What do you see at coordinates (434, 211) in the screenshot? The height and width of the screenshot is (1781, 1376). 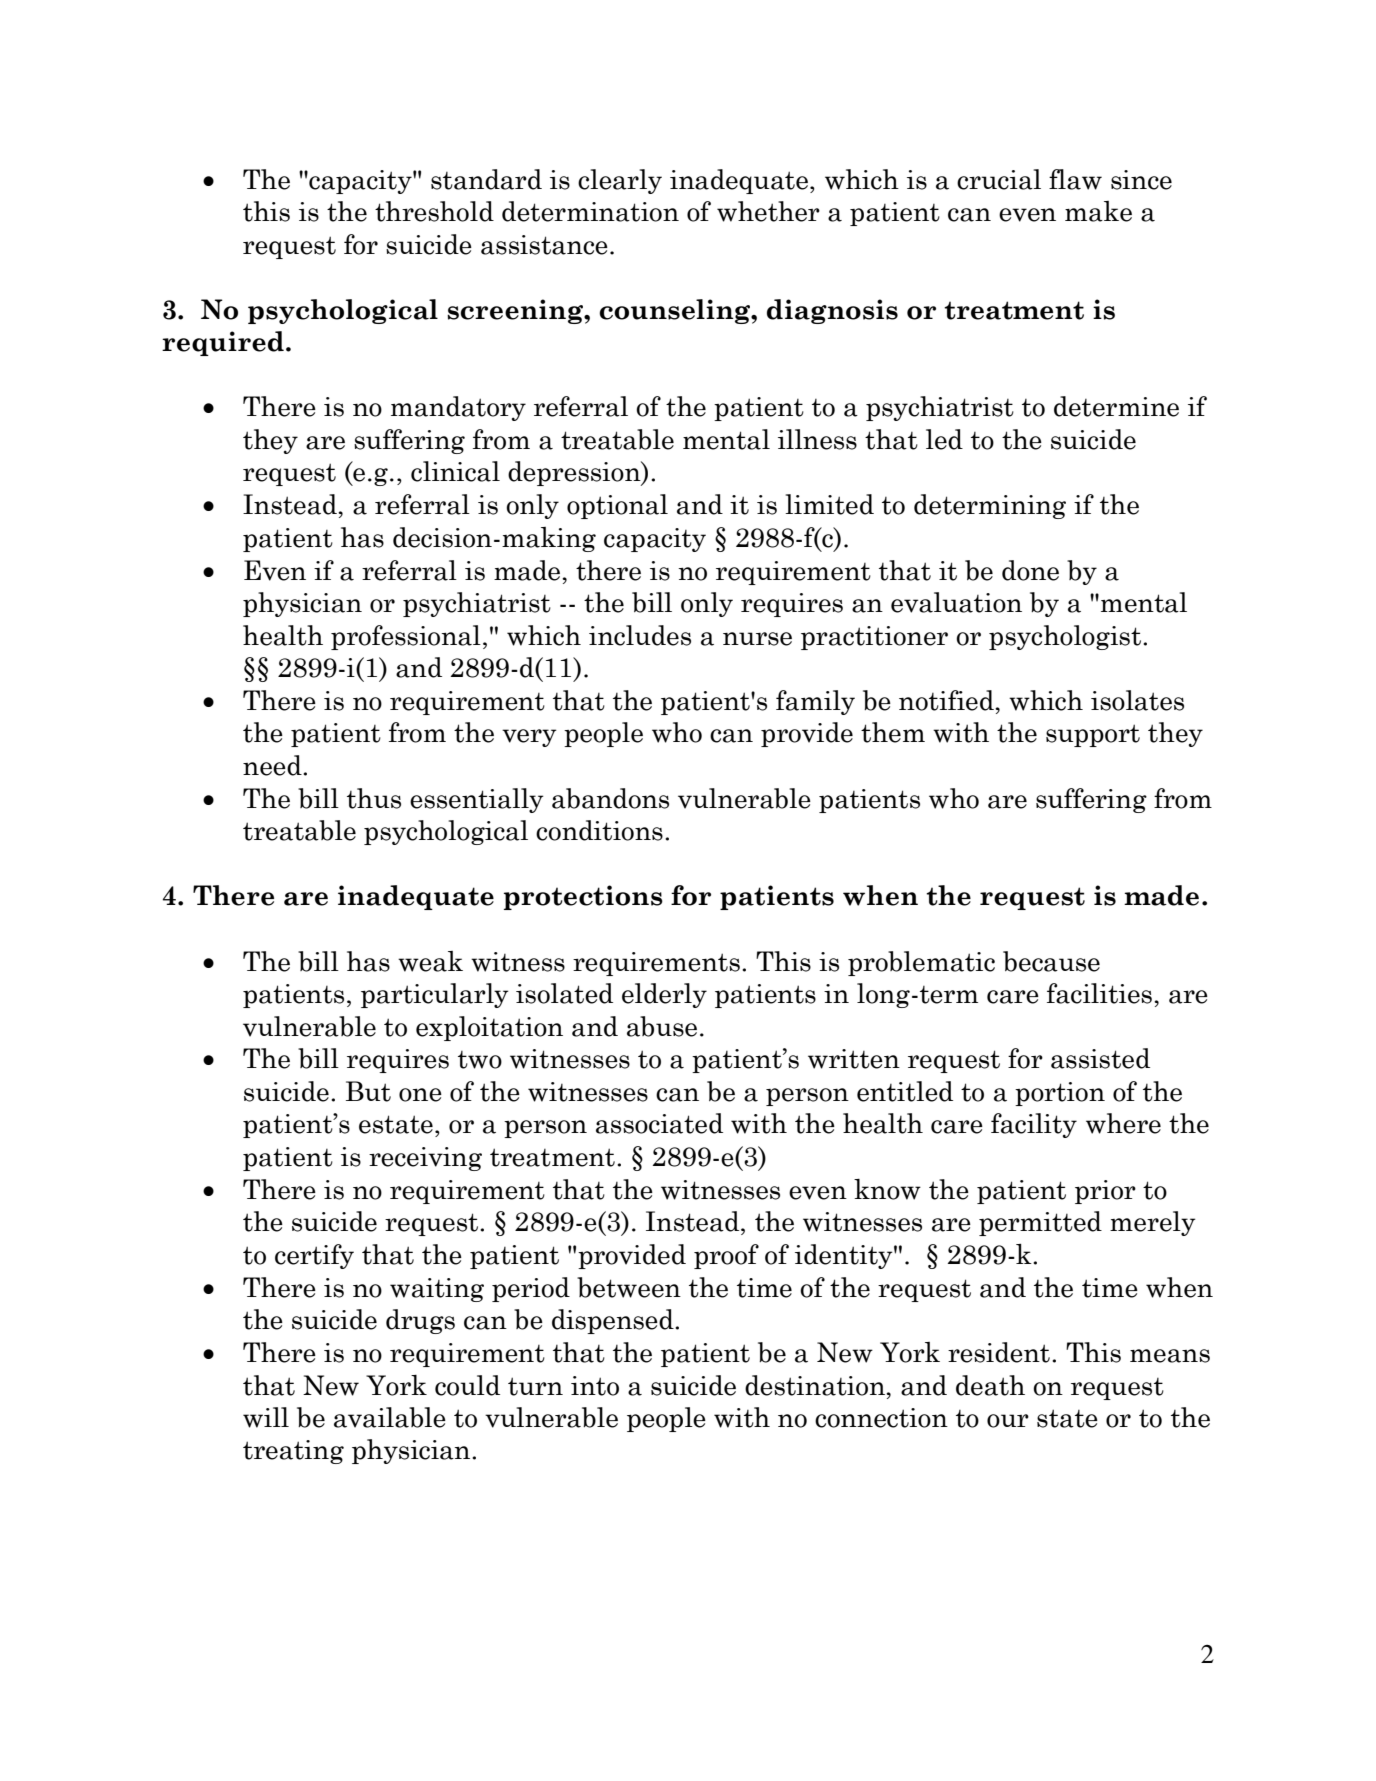 I see `threshold` at bounding box center [434, 211].
